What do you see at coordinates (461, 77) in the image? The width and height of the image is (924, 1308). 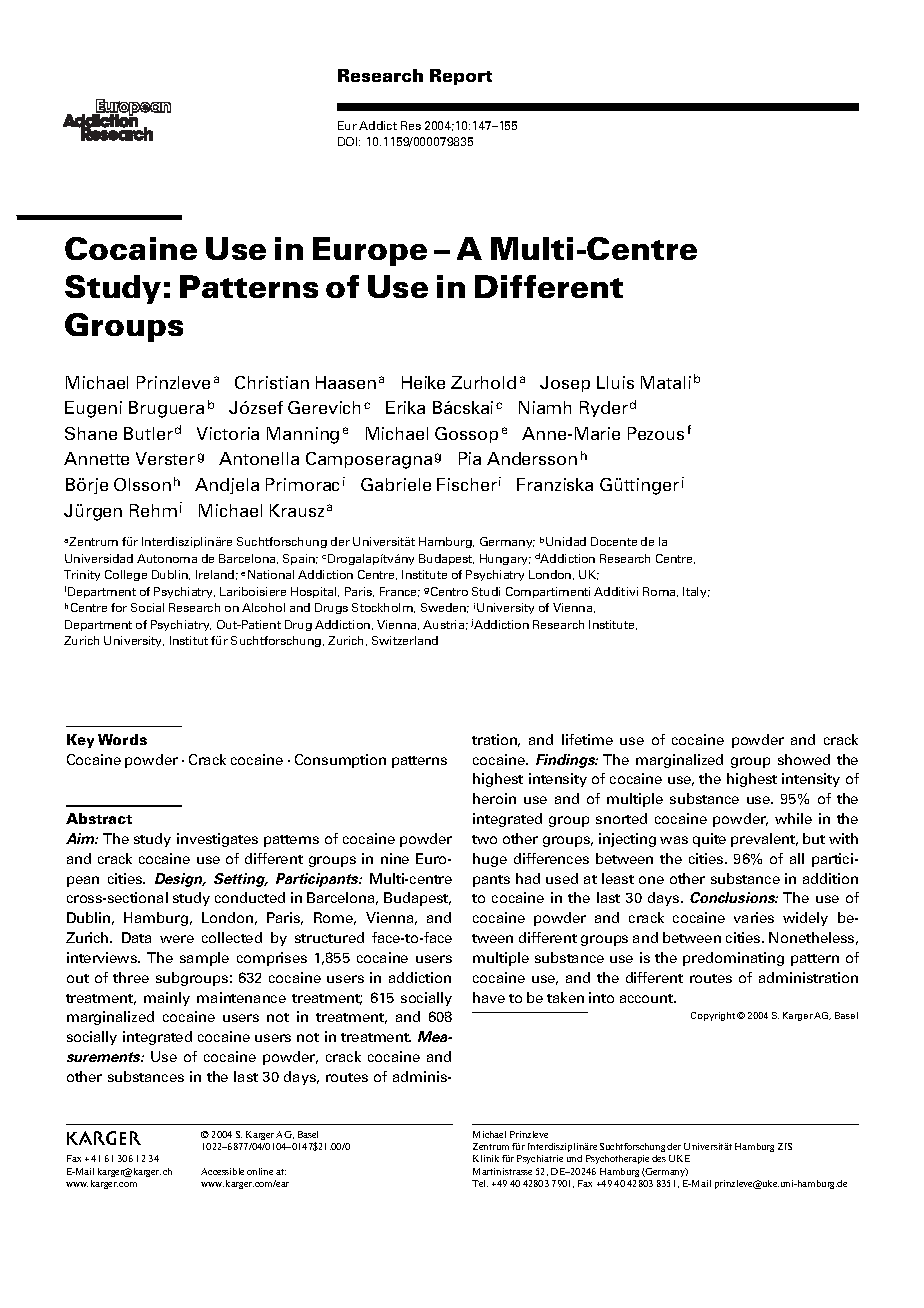 I see `Report` at bounding box center [461, 77].
